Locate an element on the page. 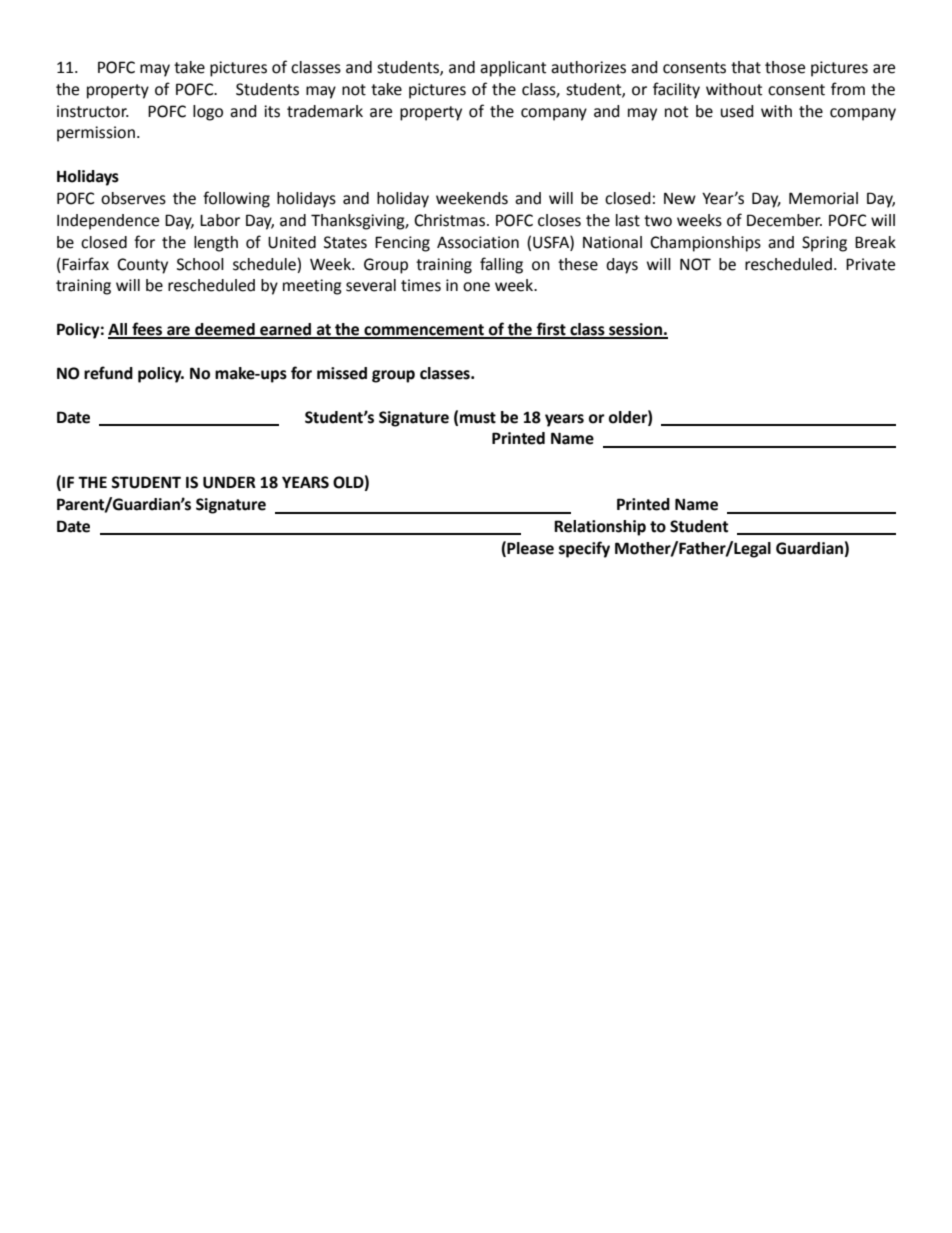 This page has width=952, height=1233. those is located at coordinates (785, 67).
